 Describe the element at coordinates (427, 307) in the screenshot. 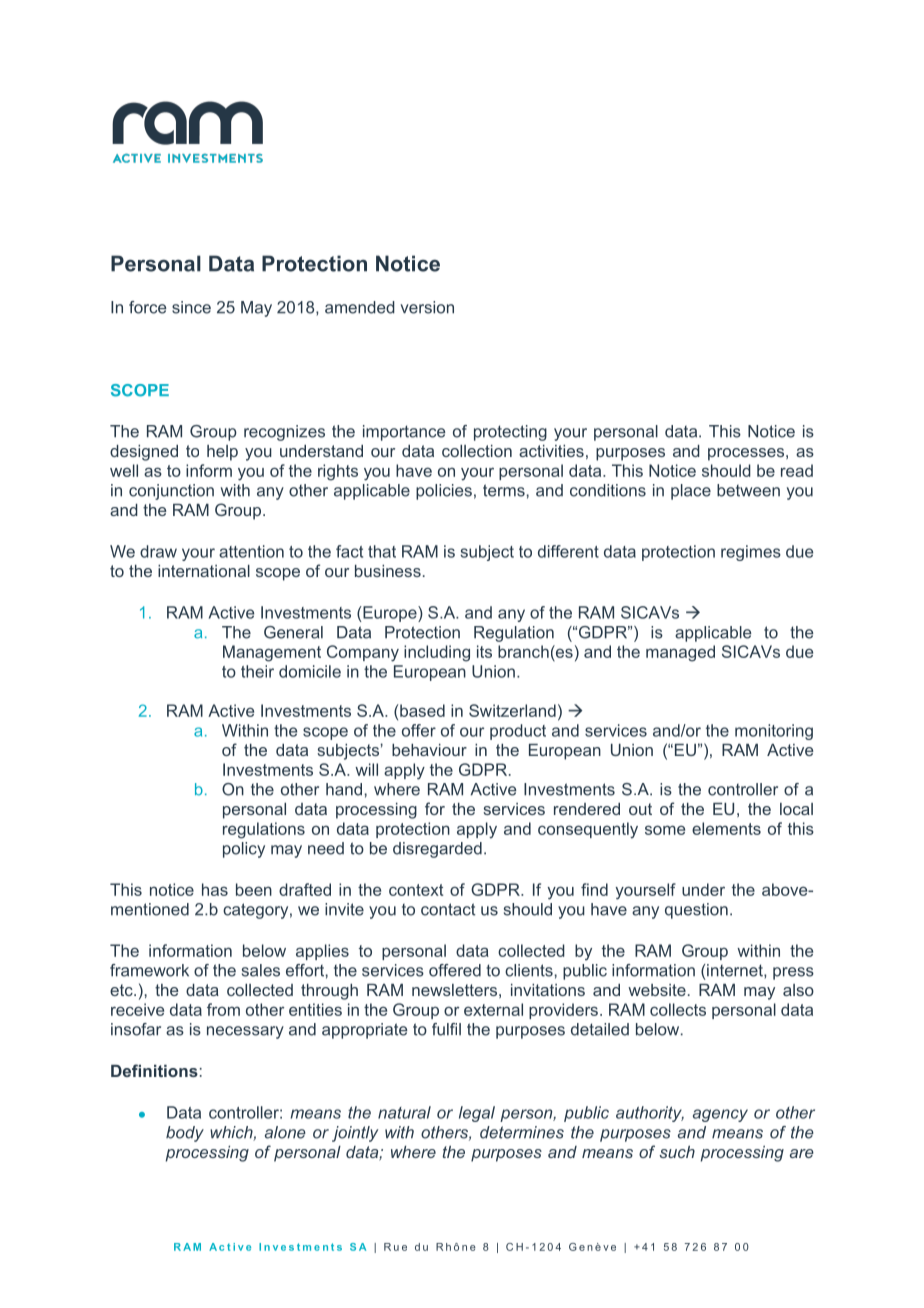

I see `version` at that location.
